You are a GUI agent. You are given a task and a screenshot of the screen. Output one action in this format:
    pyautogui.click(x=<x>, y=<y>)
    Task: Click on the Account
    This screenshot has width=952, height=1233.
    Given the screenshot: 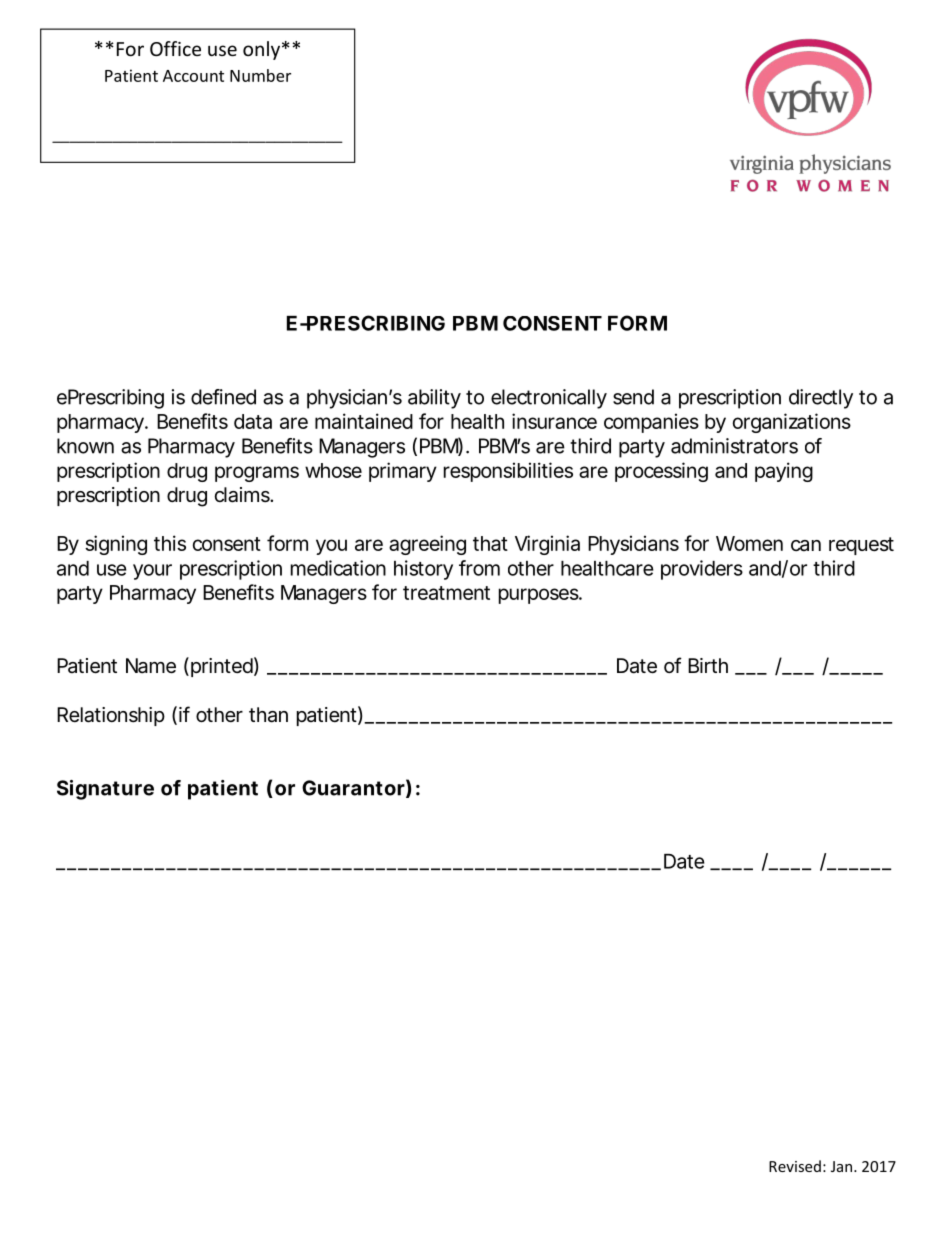 What is the action you would take?
    pyautogui.click(x=193, y=76)
